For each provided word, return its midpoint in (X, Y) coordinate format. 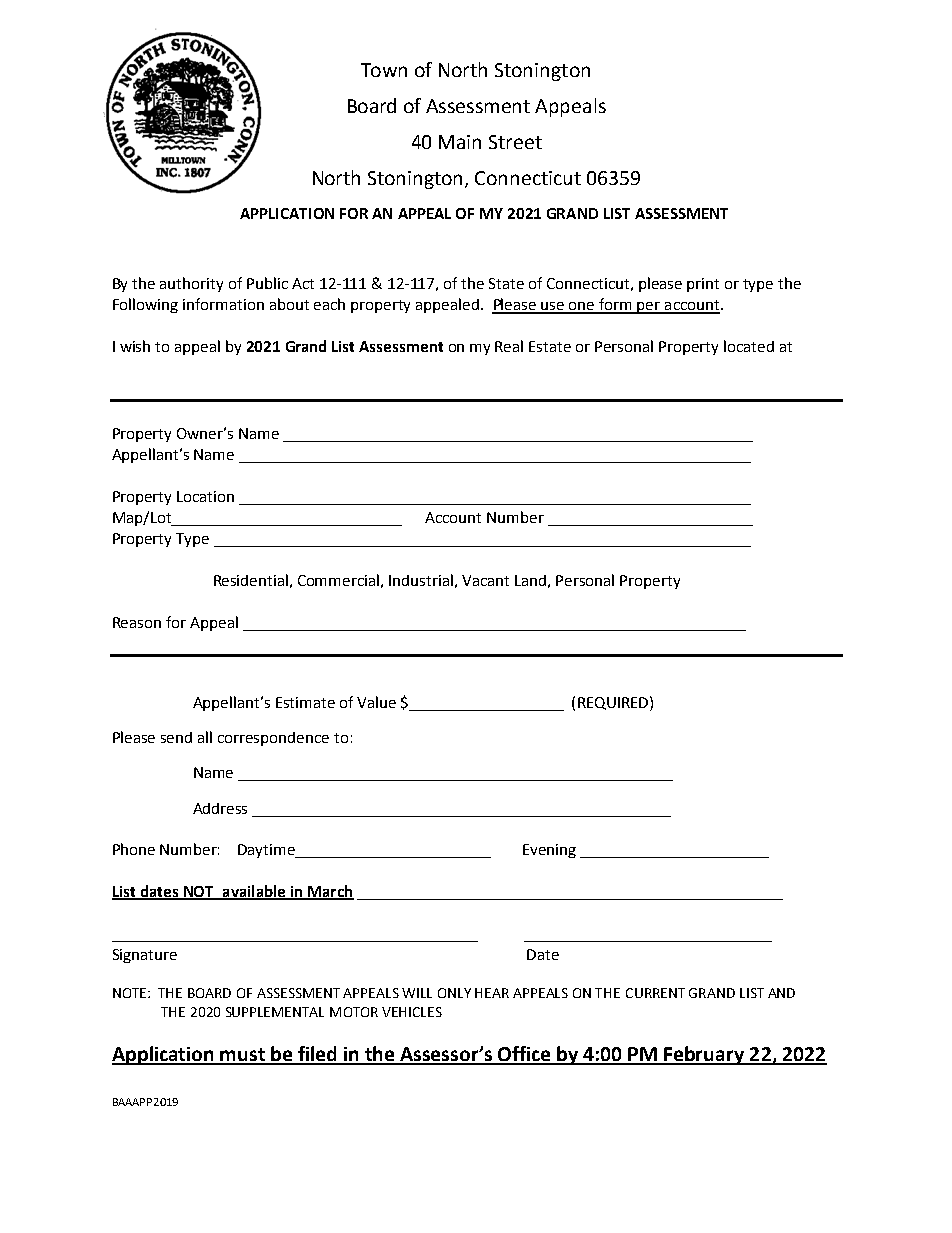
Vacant (485, 580)
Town (384, 70)
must (243, 1056)
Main (460, 142)
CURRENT (655, 993)
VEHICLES (412, 1012)
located (749, 346)
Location (205, 496)
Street (515, 142)
